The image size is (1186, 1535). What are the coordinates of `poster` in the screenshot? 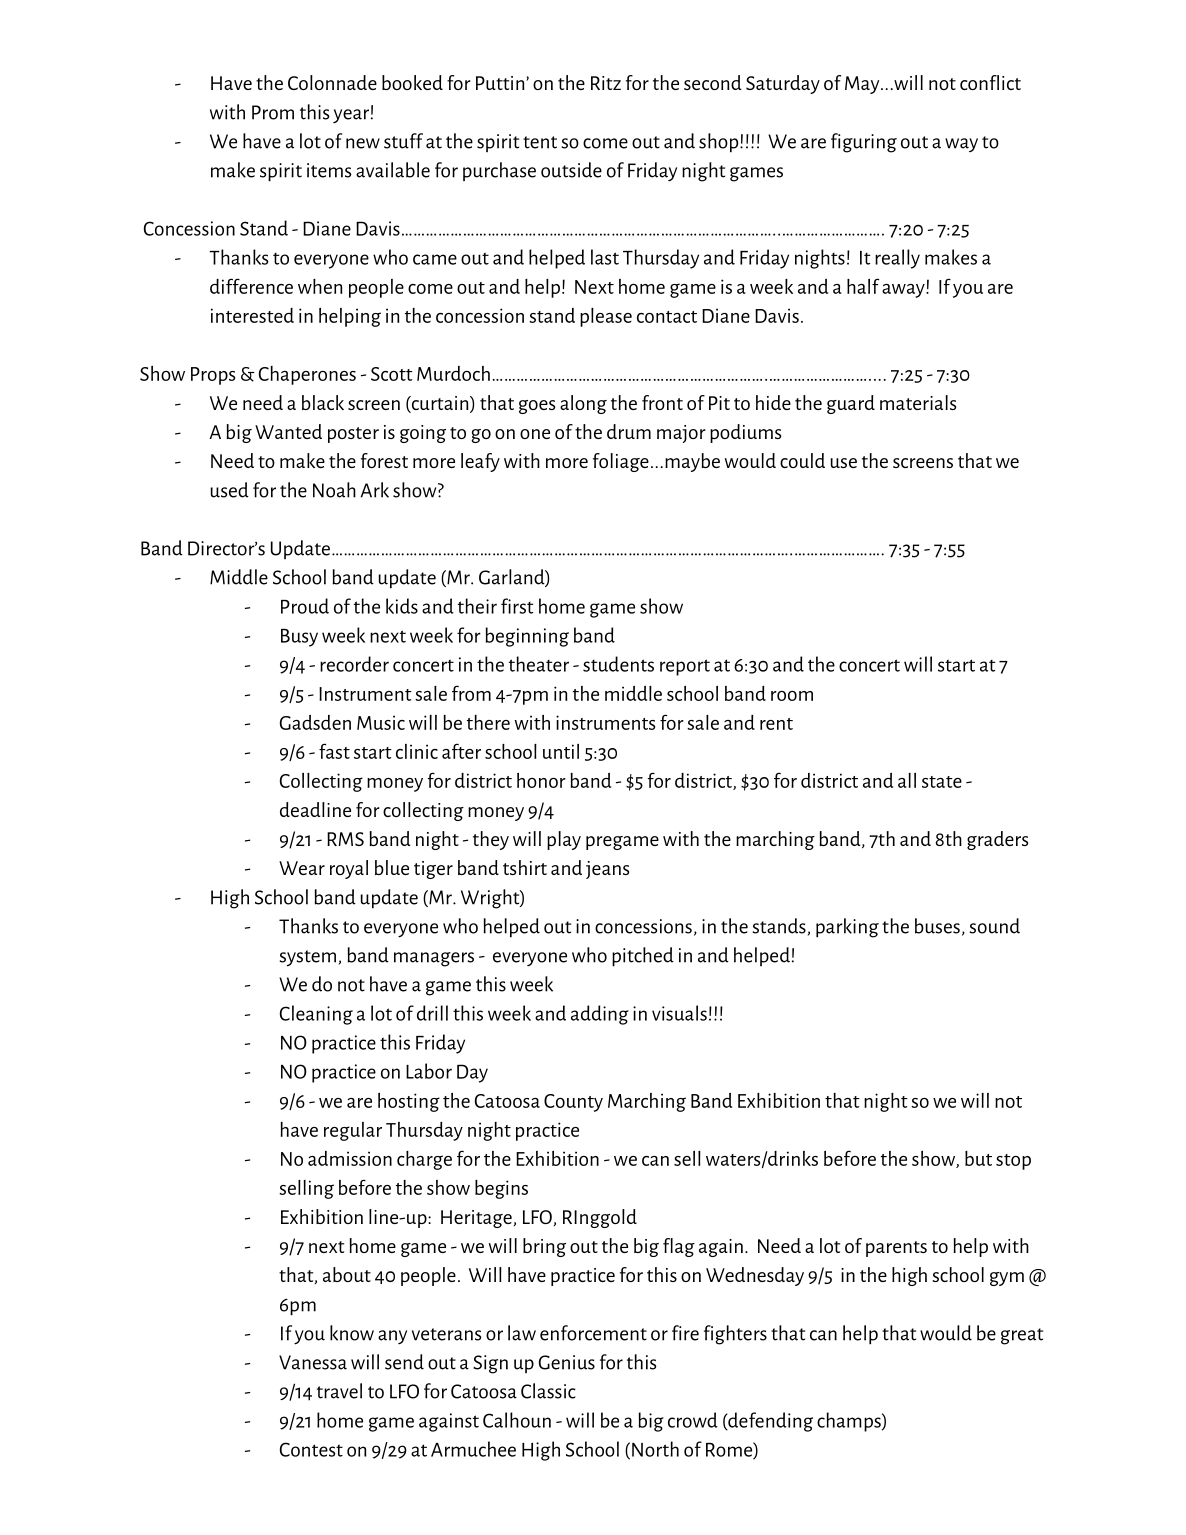 It's located at (353, 435).
